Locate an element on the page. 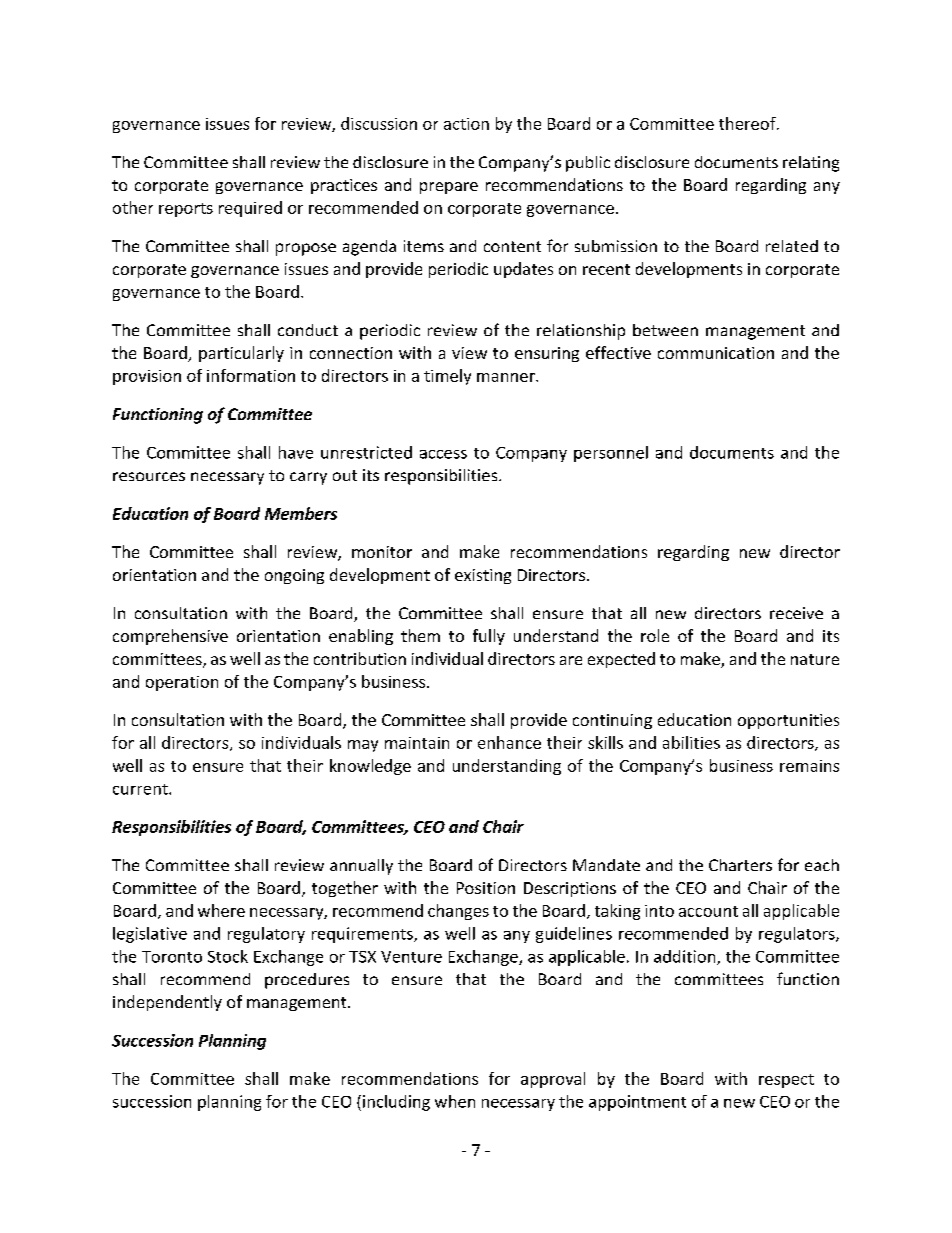 The width and height of the page is (952, 1233). communication is located at coordinates (716, 353).
